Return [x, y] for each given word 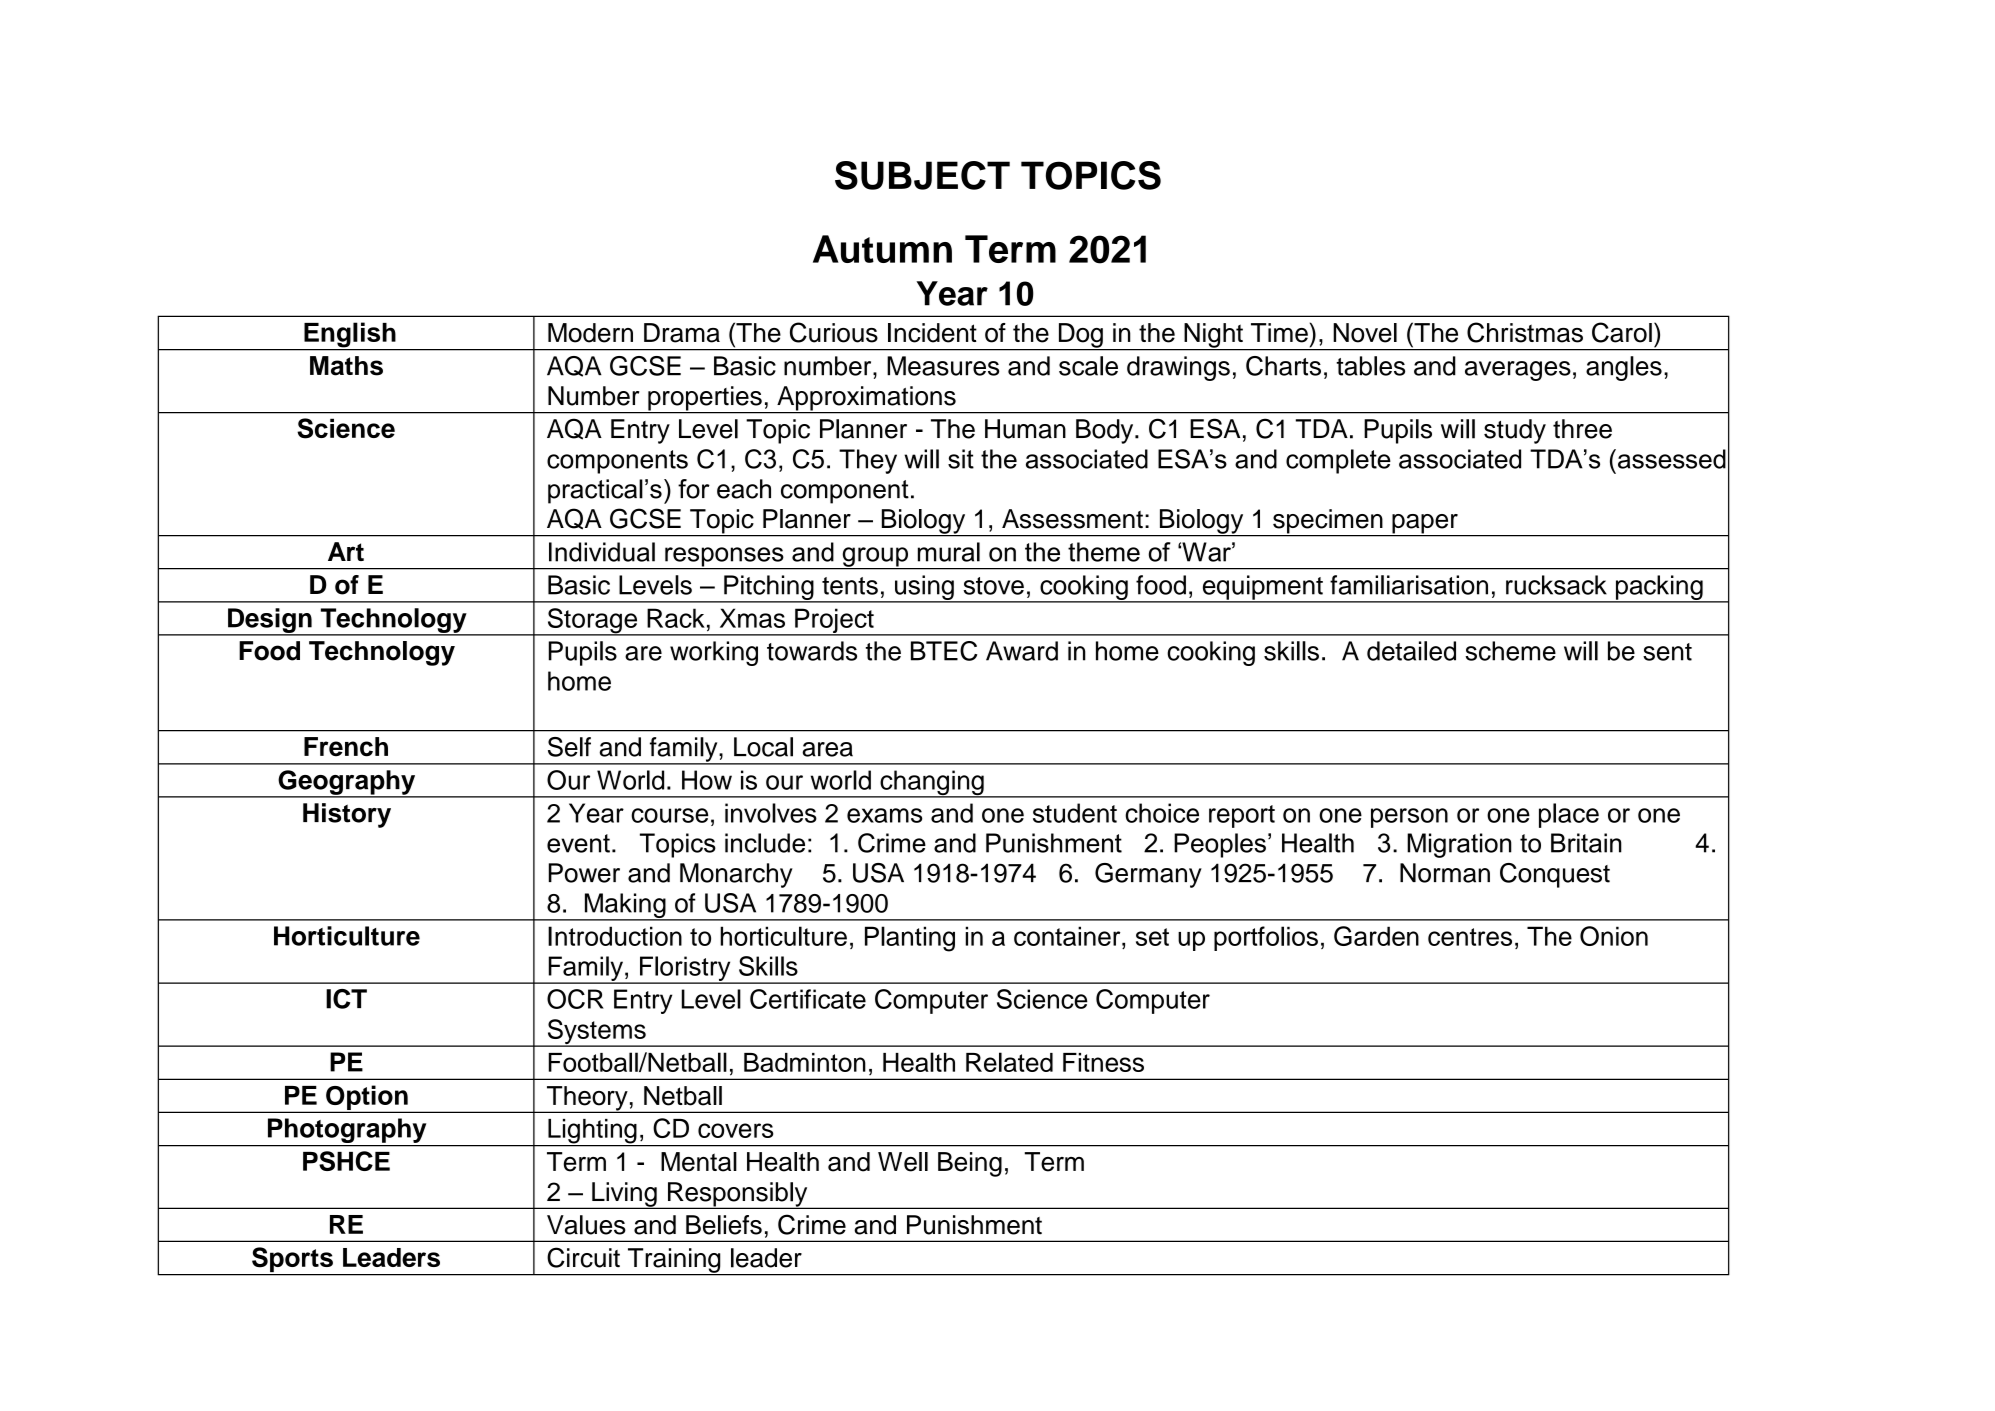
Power [584, 873]
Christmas [1525, 332]
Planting [910, 939]
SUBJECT [922, 175]
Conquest [1555, 875]
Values [586, 1225]
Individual [602, 552]
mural [949, 552]
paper [1425, 525]
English [350, 336]
